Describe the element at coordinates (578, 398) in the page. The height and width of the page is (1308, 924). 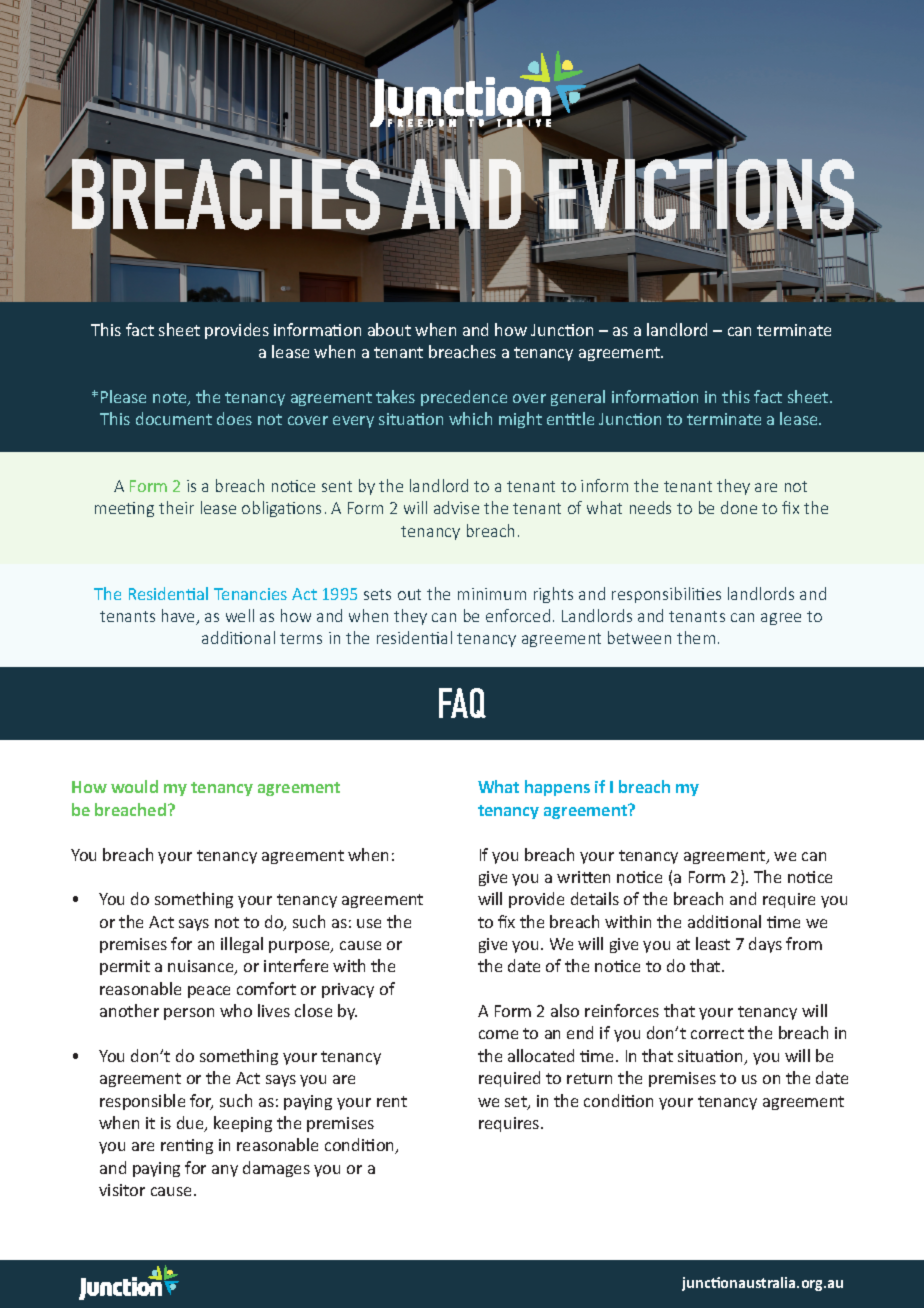
I see `general` at that location.
